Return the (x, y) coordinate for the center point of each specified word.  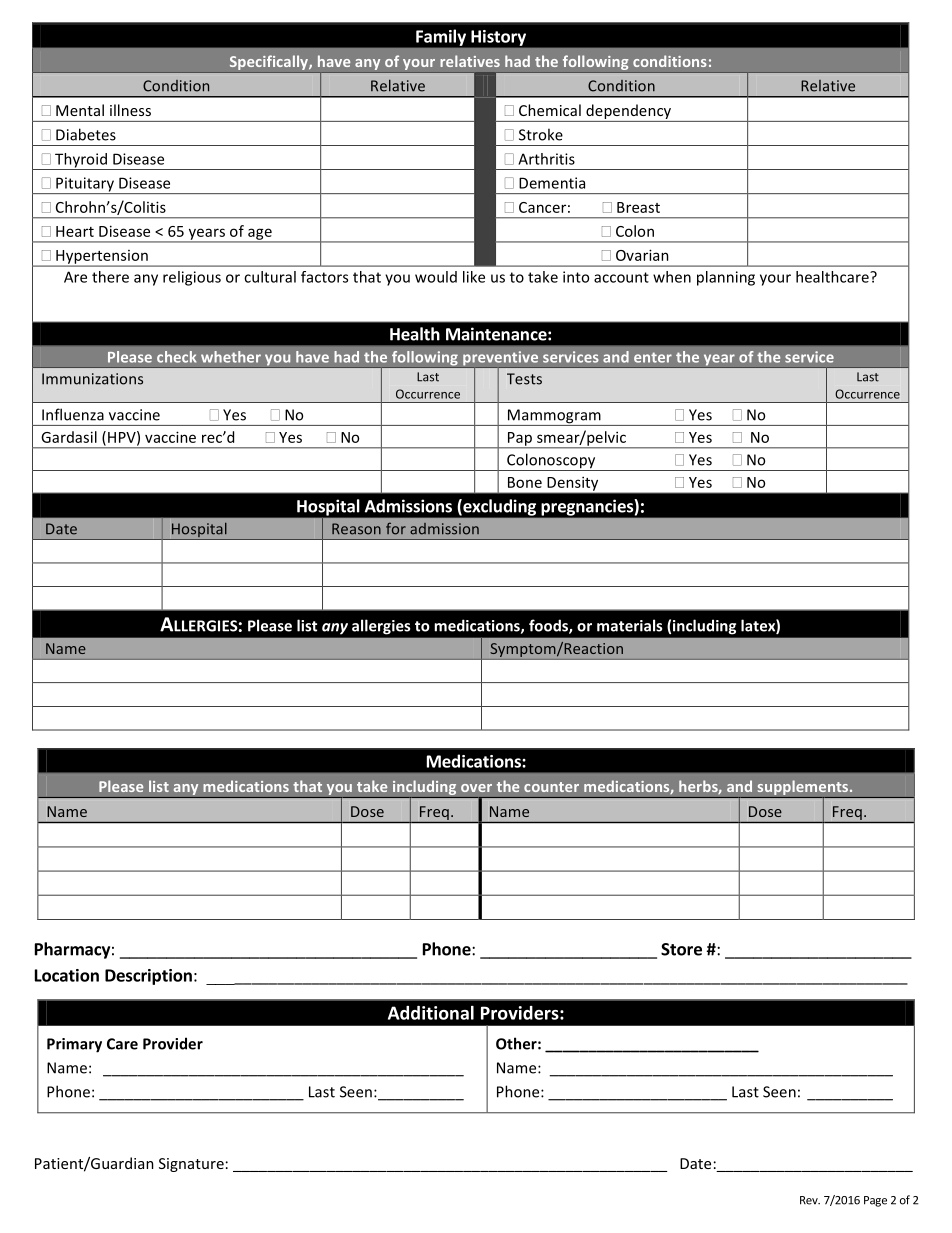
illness (130, 110)
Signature (191, 1165)
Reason (356, 529)
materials (629, 625)
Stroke (541, 134)
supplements (803, 789)
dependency (628, 113)
